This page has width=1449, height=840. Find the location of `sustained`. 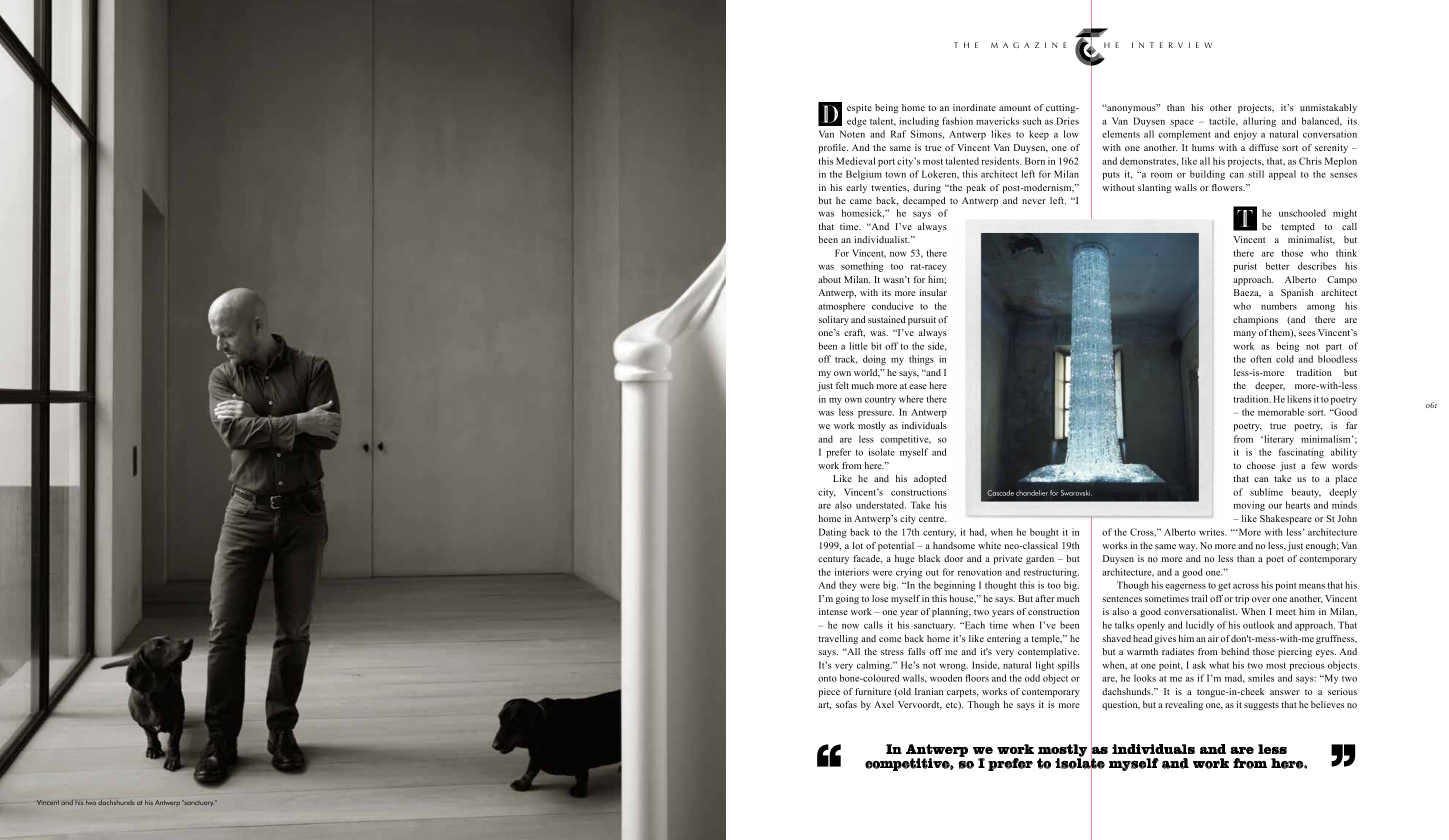

sustained is located at coordinates (887, 319).
